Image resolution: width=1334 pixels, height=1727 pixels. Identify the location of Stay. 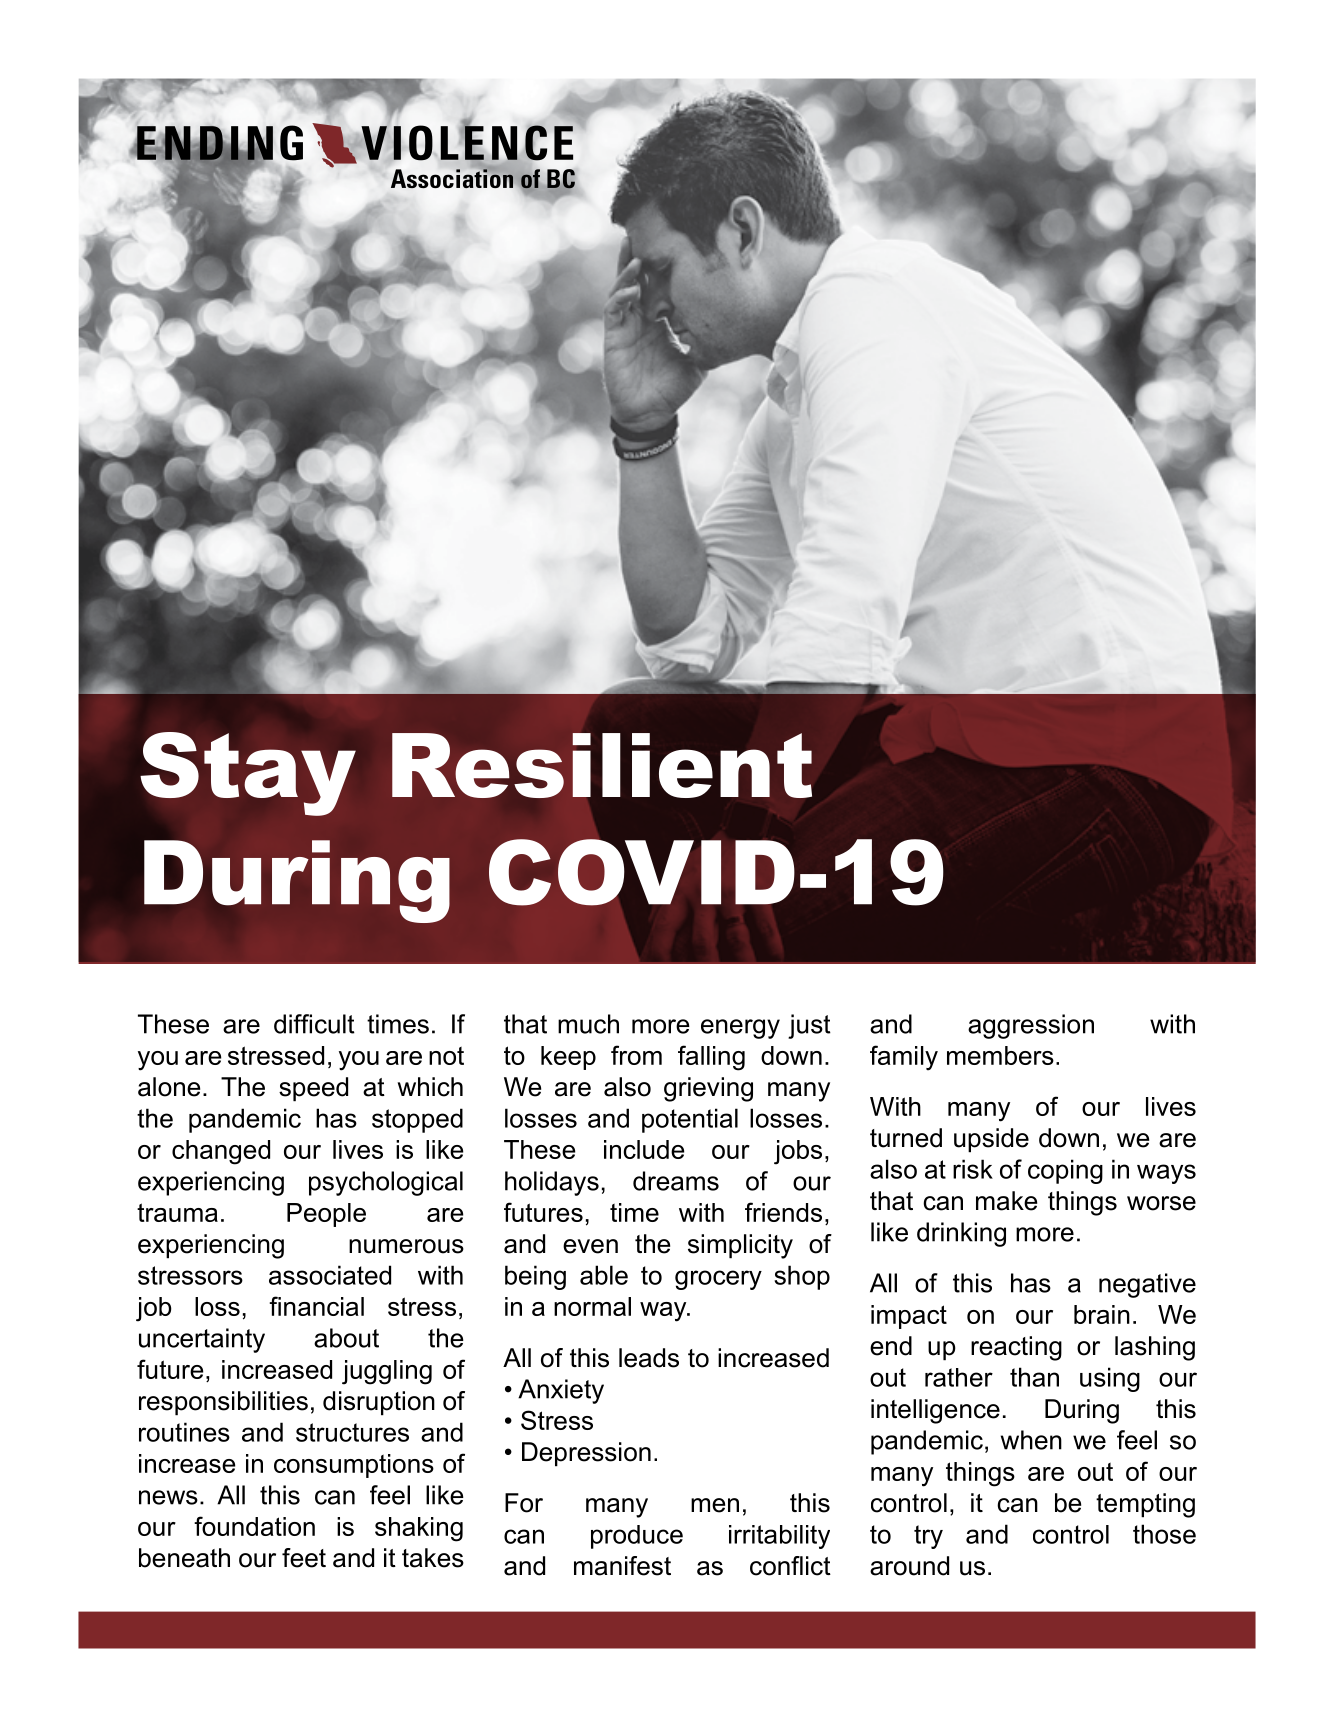
(248, 774).
